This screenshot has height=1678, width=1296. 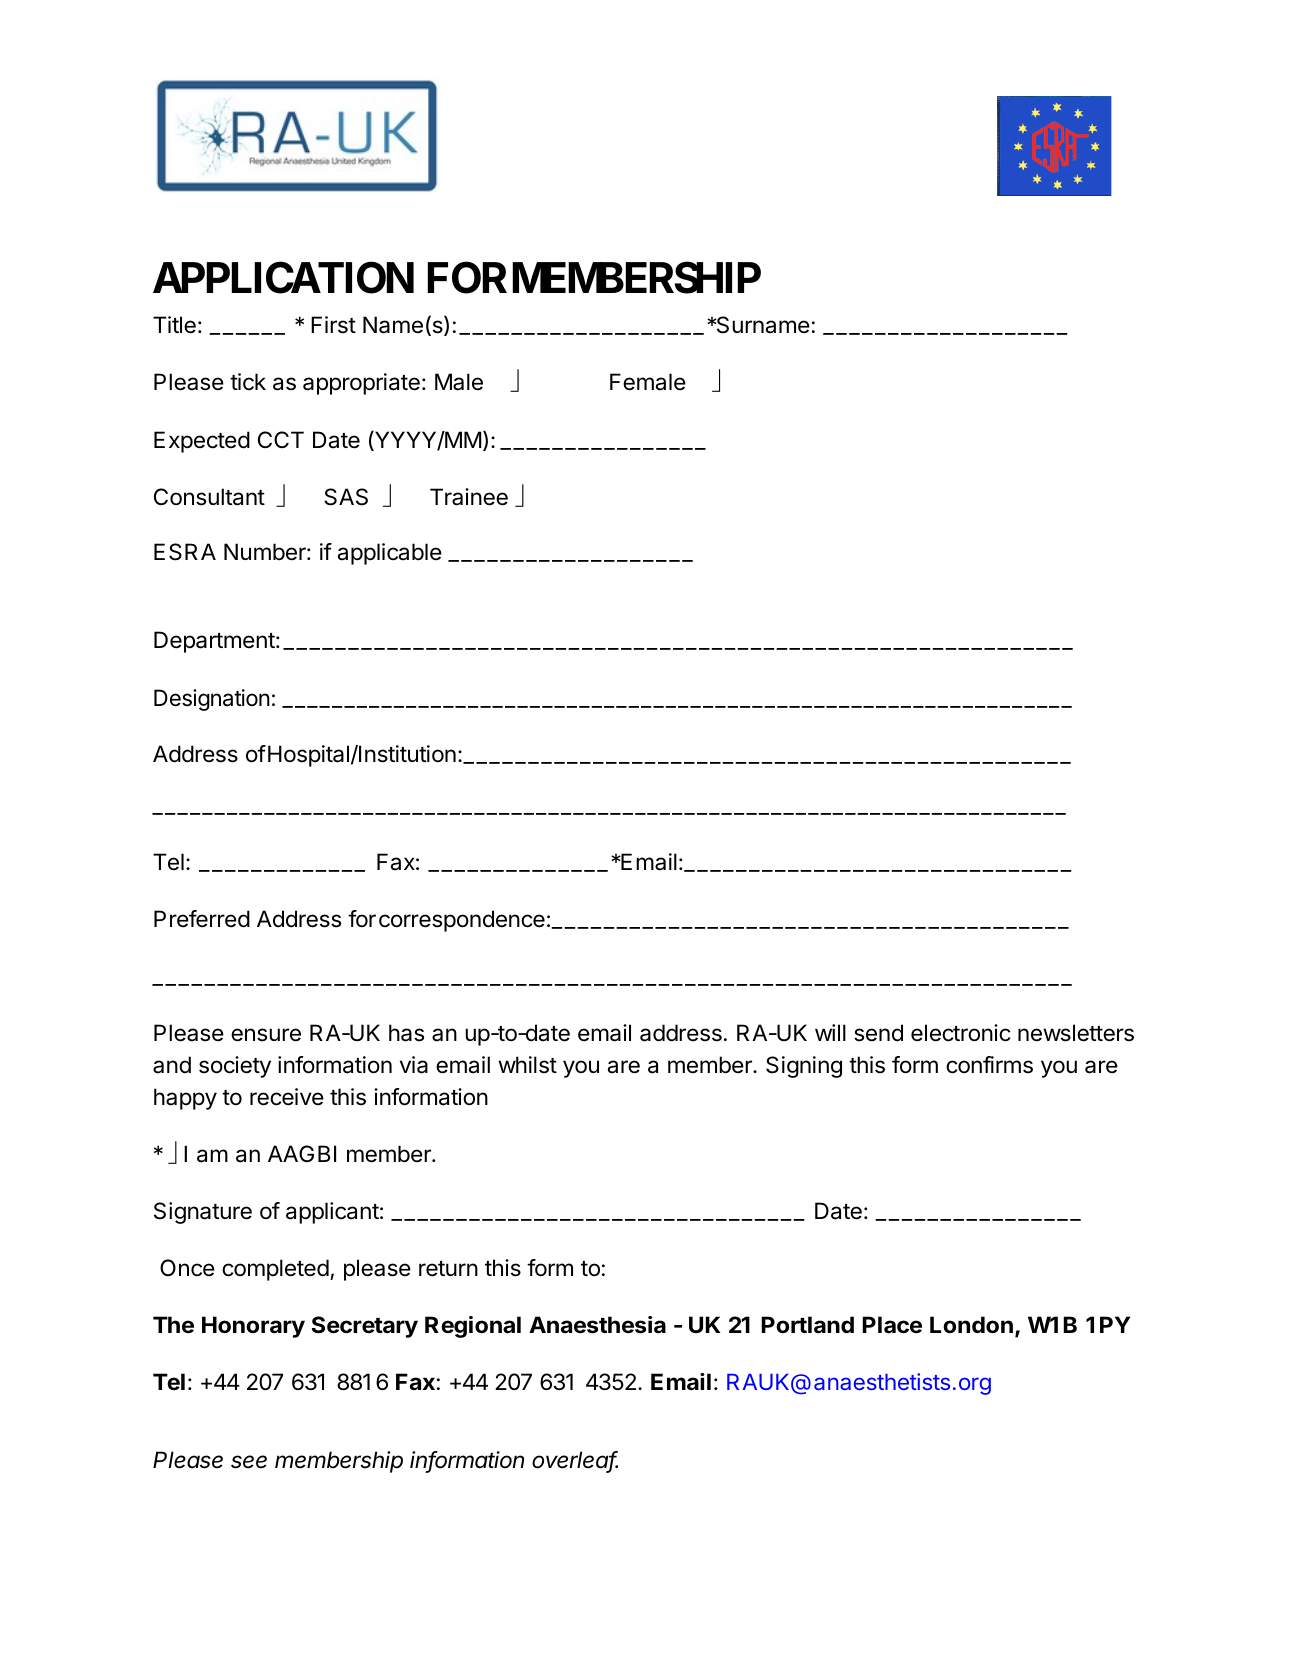 What do you see at coordinates (469, 497) in the screenshot?
I see `Trainee` at bounding box center [469, 497].
